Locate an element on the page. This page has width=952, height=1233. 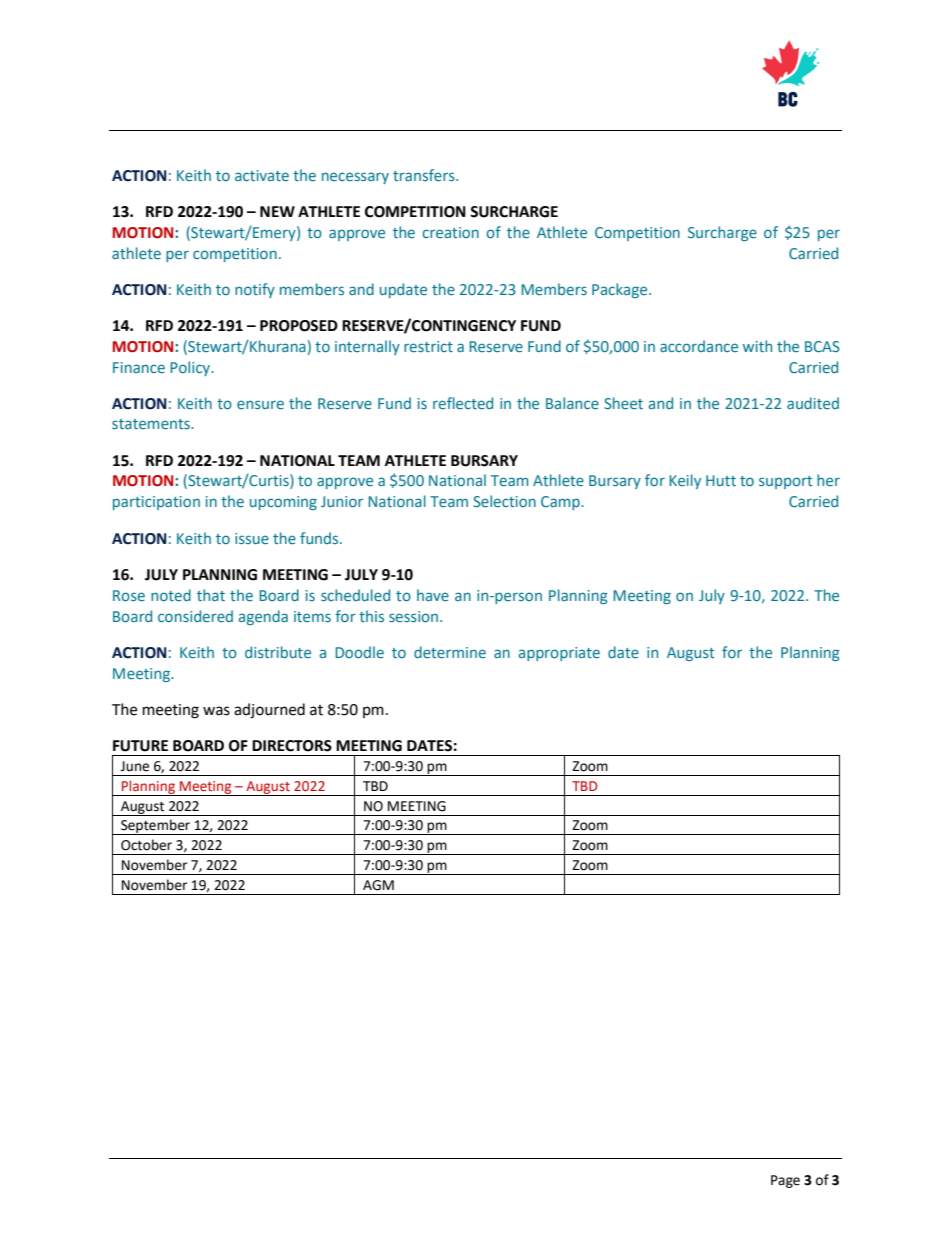
Hutt is located at coordinates (721, 480).
